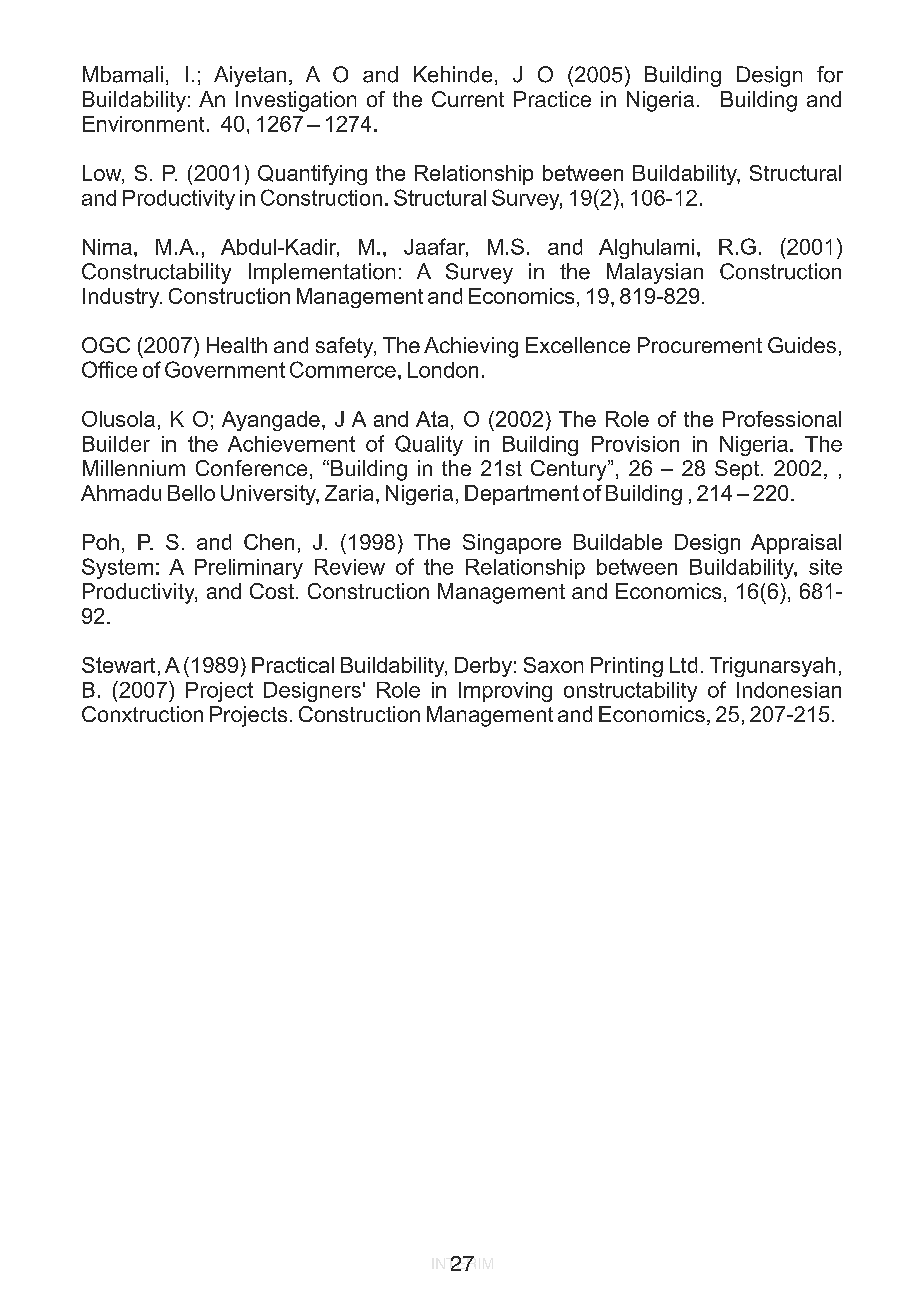  Describe the element at coordinates (443, 370) in the image. I see `London` at that location.
